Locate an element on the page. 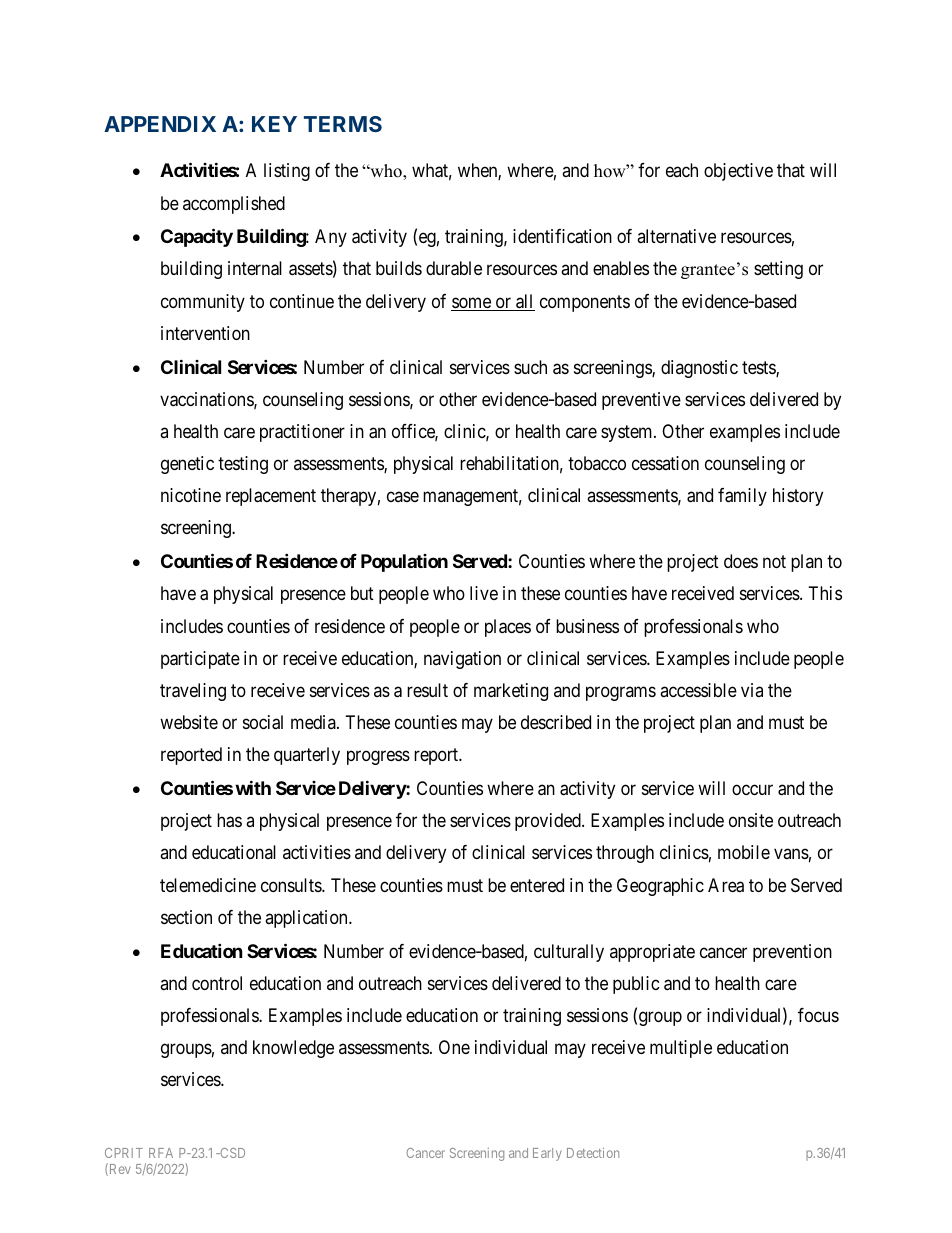 The image size is (952, 1233). objective is located at coordinates (738, 172).
